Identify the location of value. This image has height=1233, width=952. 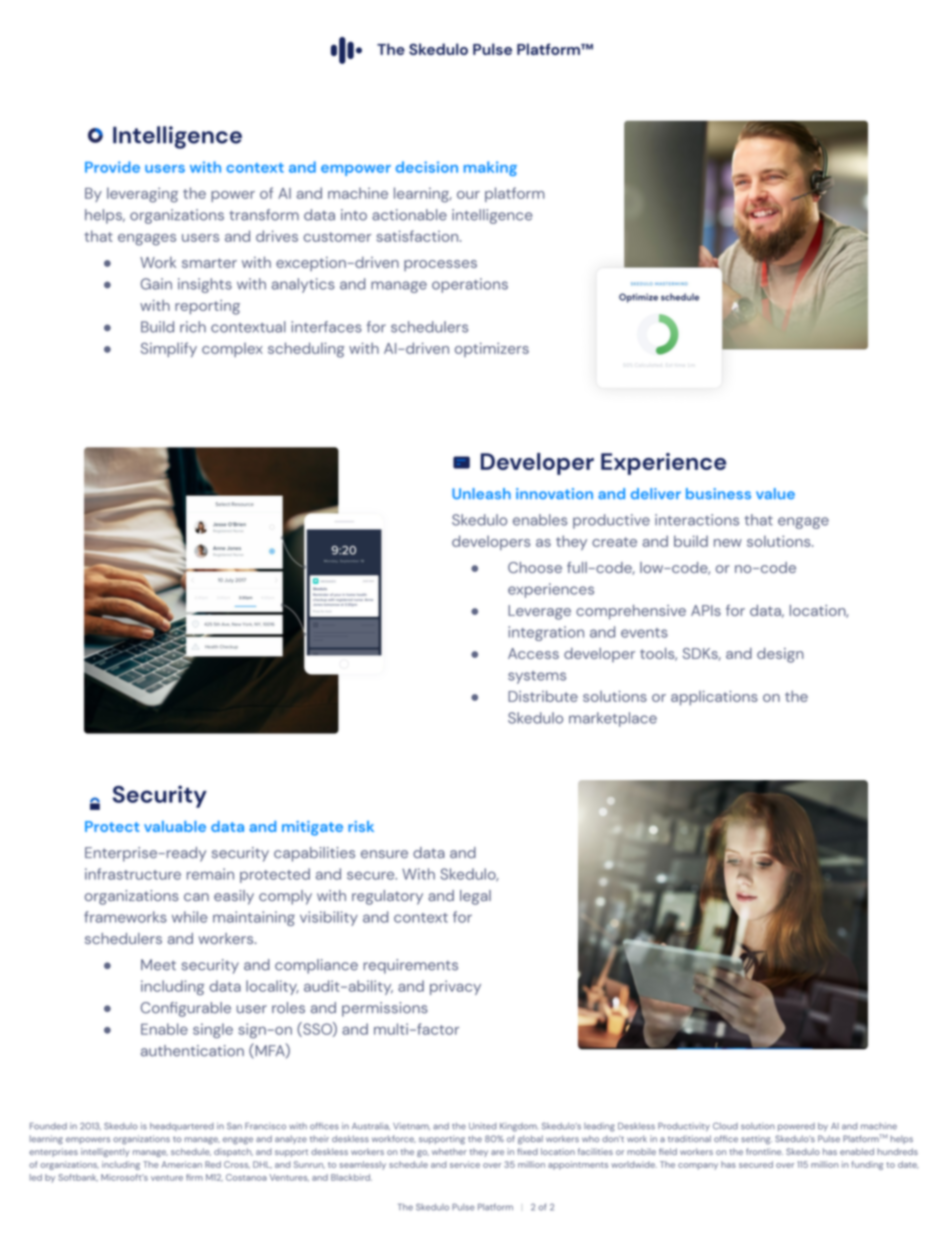
(775, 493).
